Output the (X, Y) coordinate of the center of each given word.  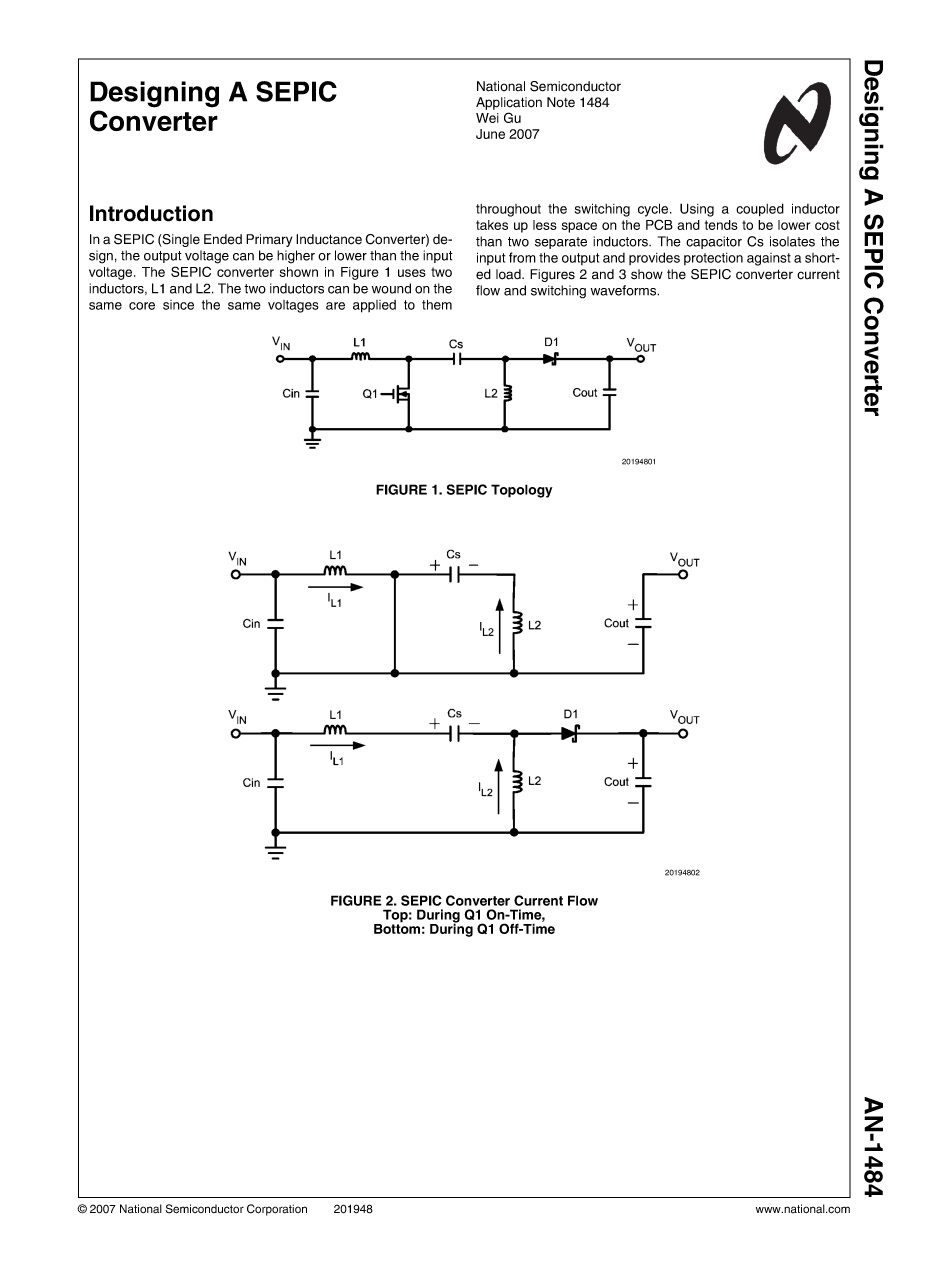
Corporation (277, 1210)
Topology (521, 491)
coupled (760, 210)
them (437, 304)
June (490, 134)
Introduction (151, 213)
